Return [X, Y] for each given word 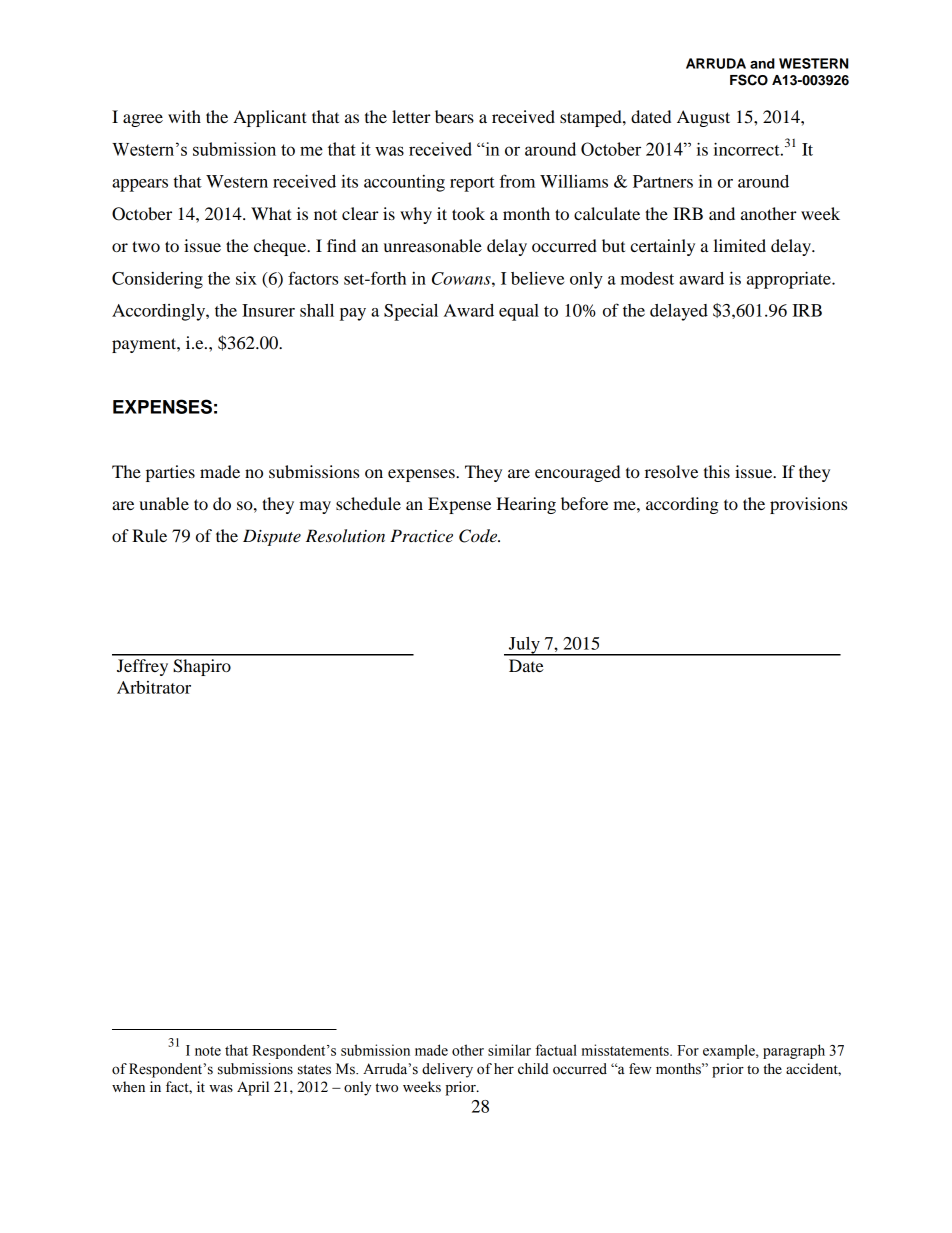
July [524, 646]
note [208, 1051]
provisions [808, 505]
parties [170, 473]
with [184, 116]
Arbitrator [154, 687]
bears [454, 116]
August [703, 118]
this [717, 471]
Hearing [526, 505]
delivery [447, 1070]
